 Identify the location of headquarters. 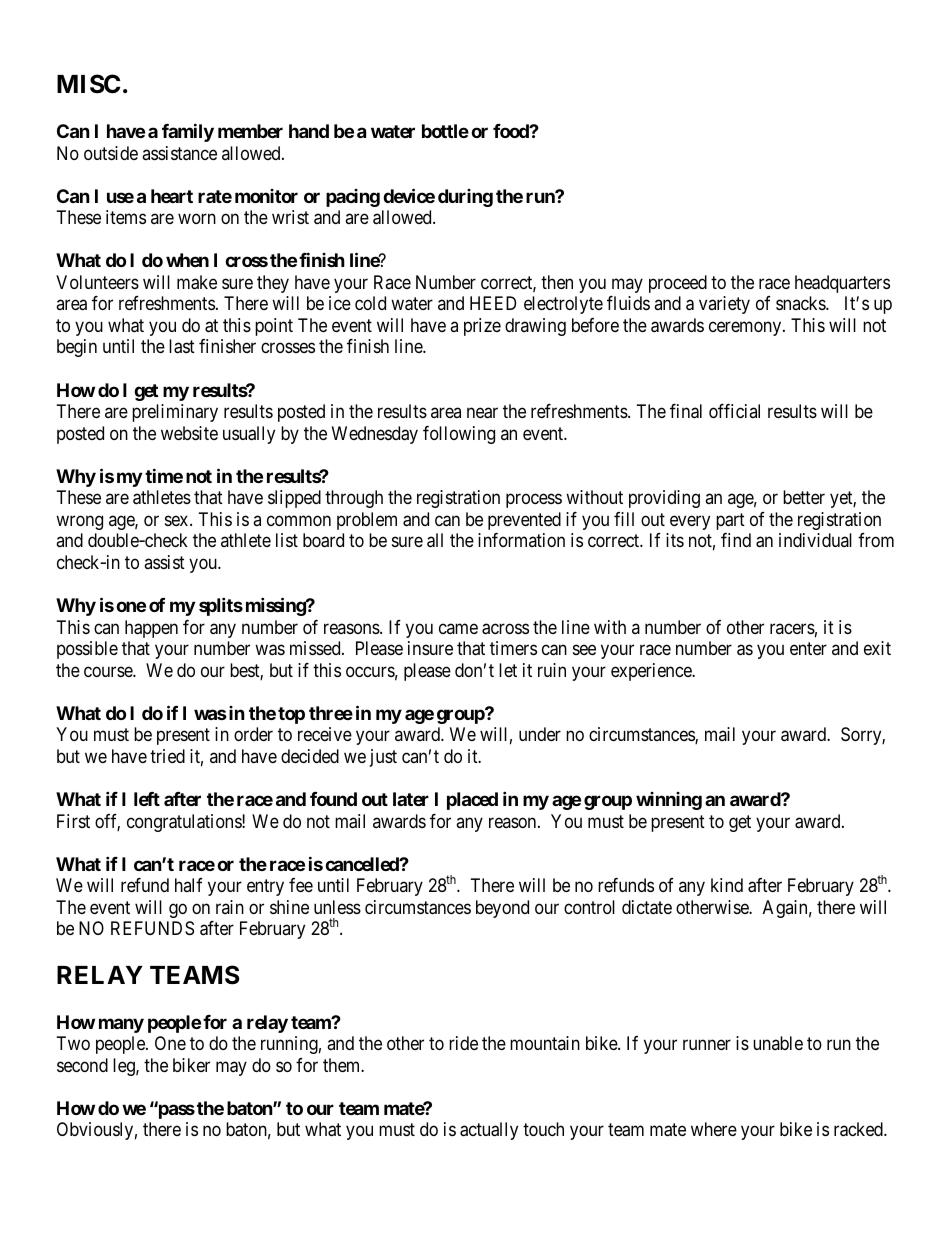
(842, 284).
